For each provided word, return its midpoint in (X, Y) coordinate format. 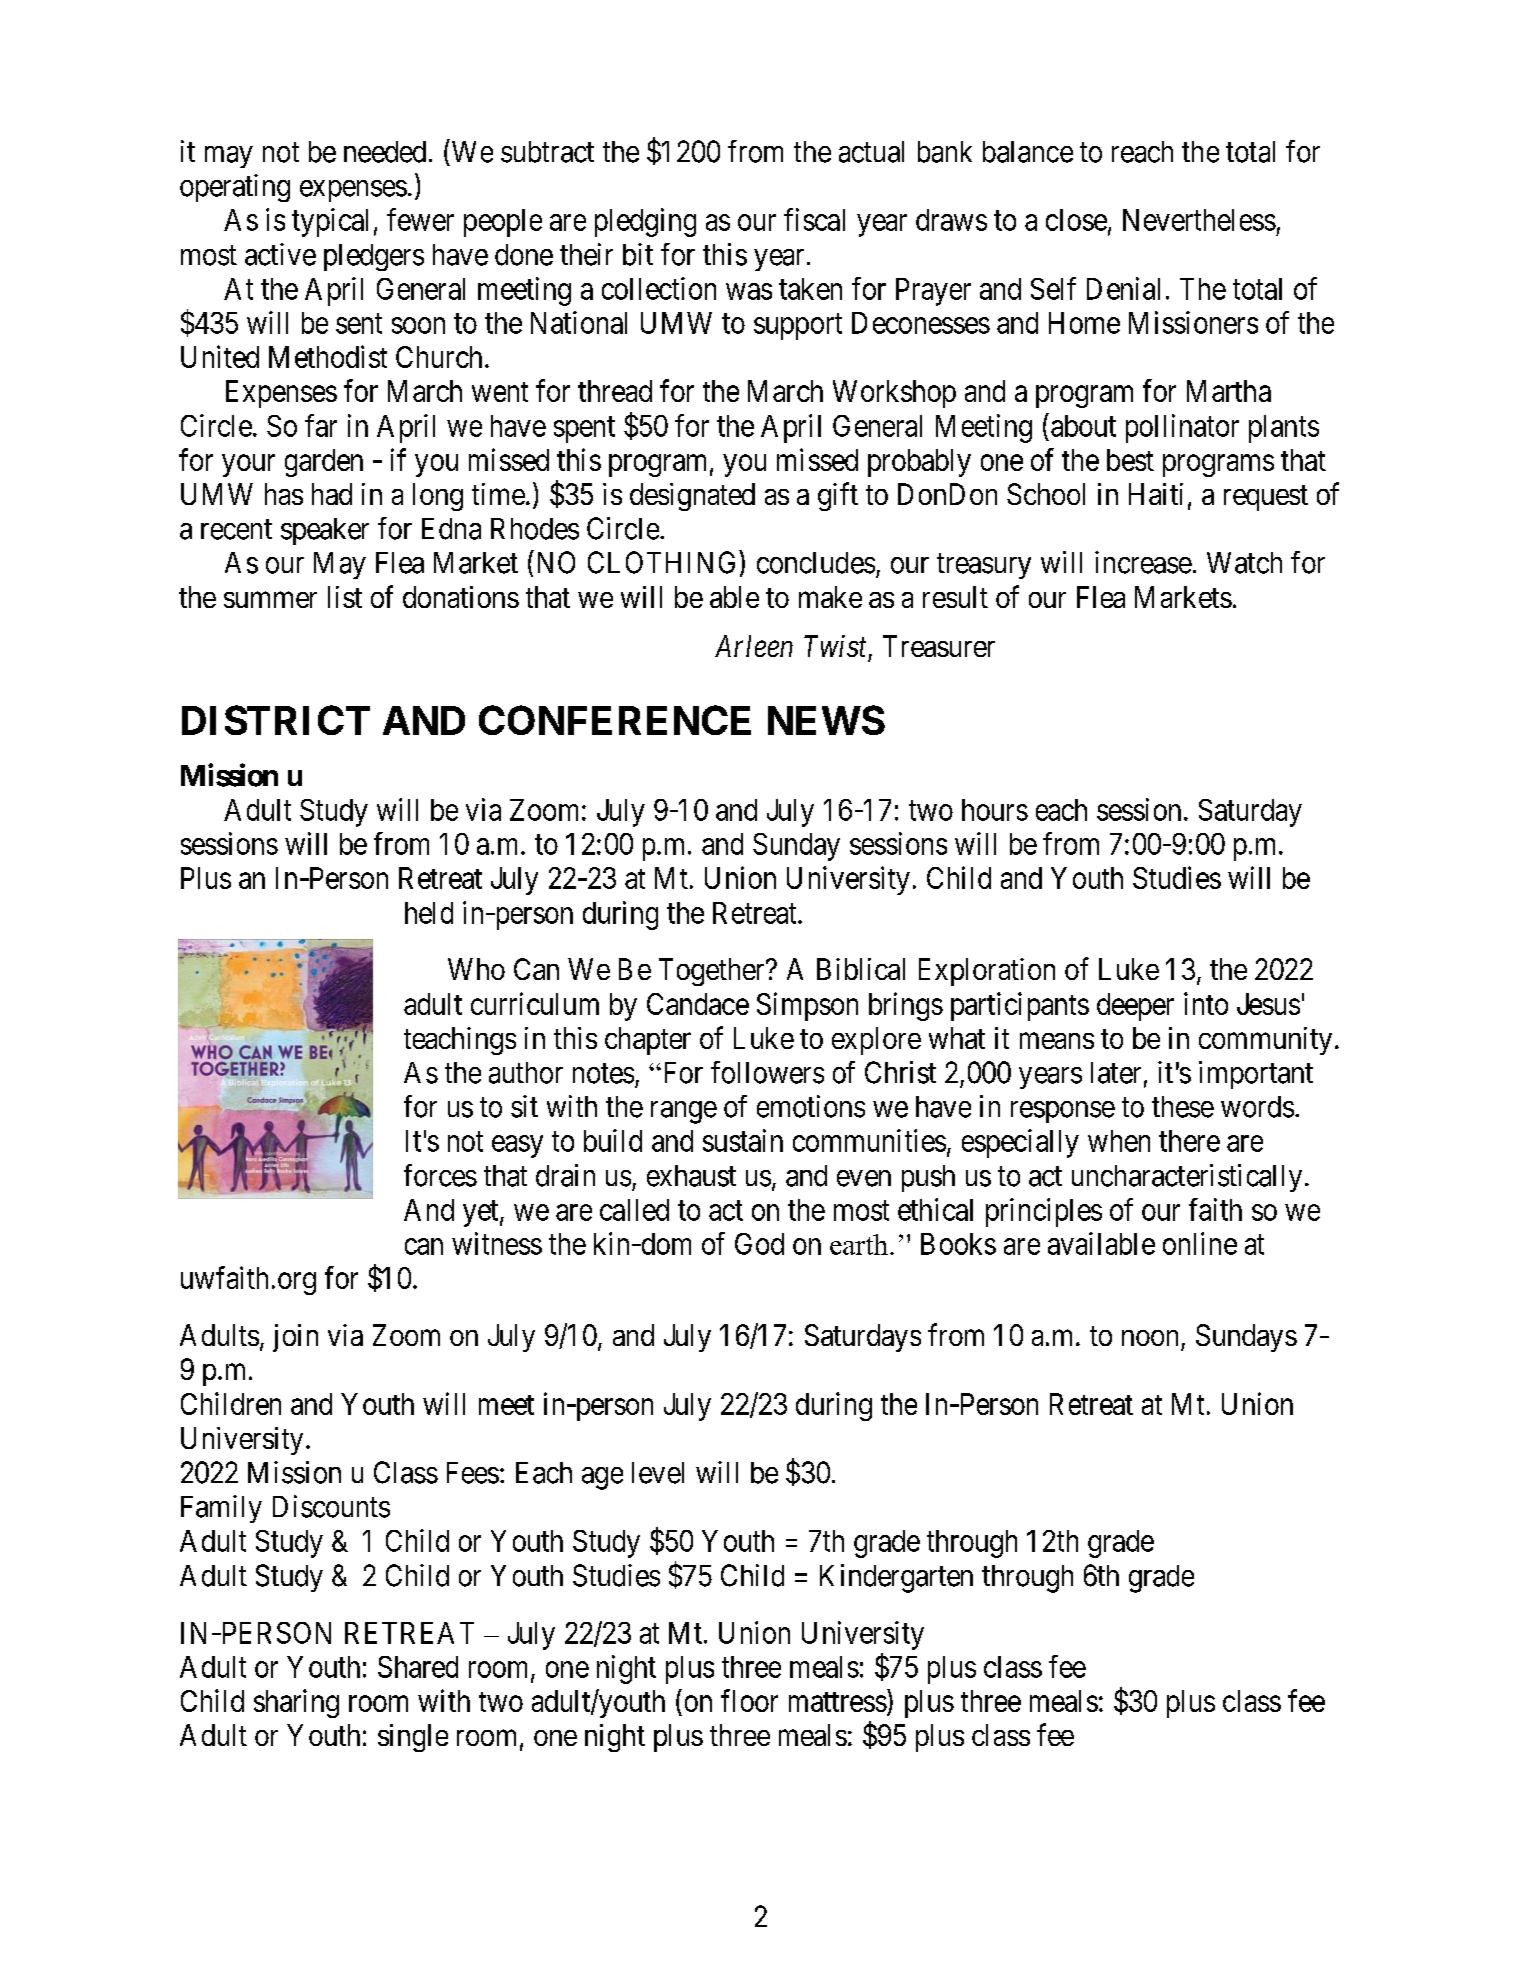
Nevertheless (1199, 220)
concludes (816, 563)
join (295, 1338)
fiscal (814, 219)
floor (749, 1700)
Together (713, 972)
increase (1143, 562)
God (759, 1244)
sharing (296, 1703)
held (429, 913)
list (345, 597)
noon (1150, 1338)
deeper (1135, 1007)
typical (330, 222)
